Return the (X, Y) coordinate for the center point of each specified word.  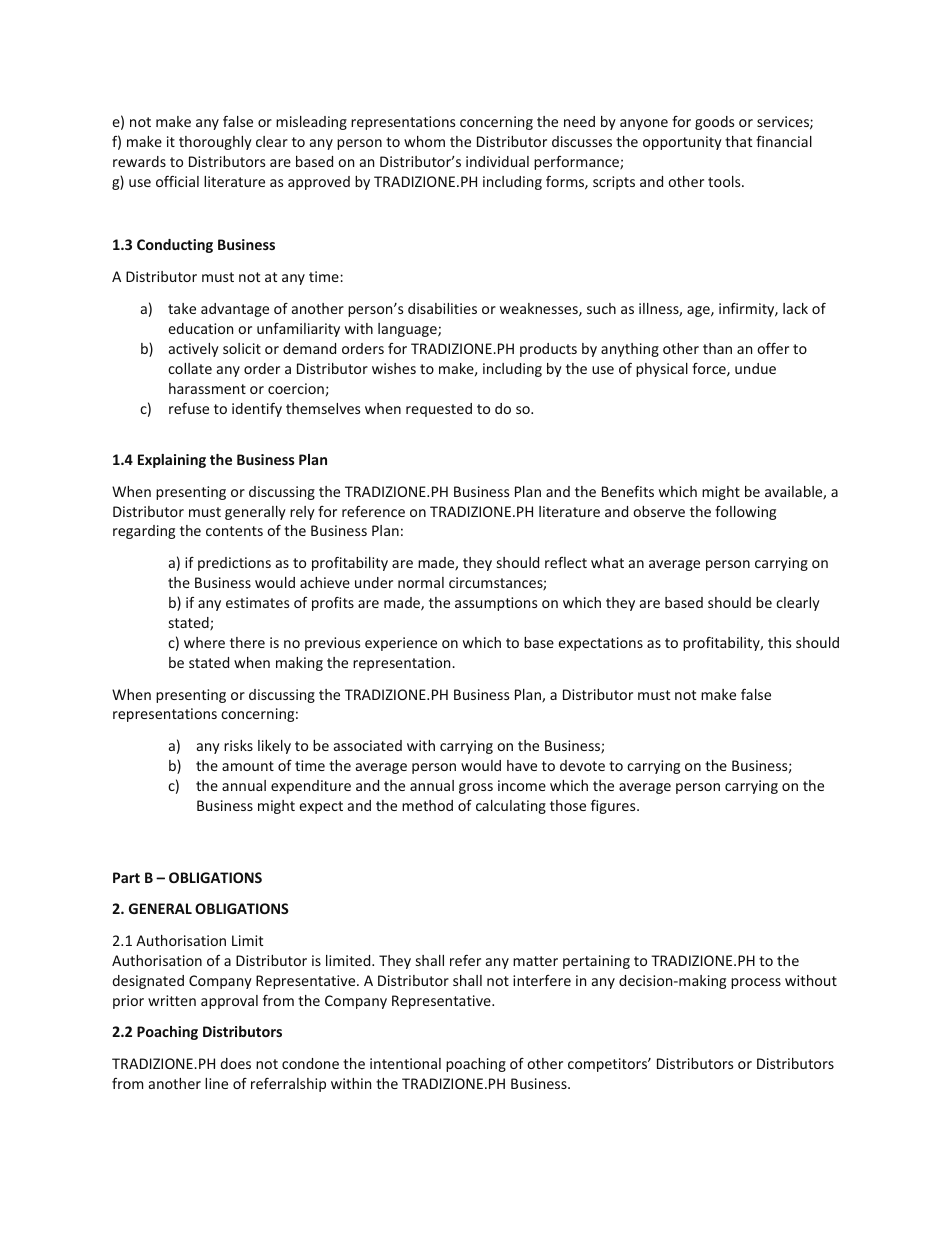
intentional (405, 1063)
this (779, 642)
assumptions (496, 604)
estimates (257, 602)
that (738, 141)
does (235, 1063)
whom (424, 141)
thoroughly (215, 143)
